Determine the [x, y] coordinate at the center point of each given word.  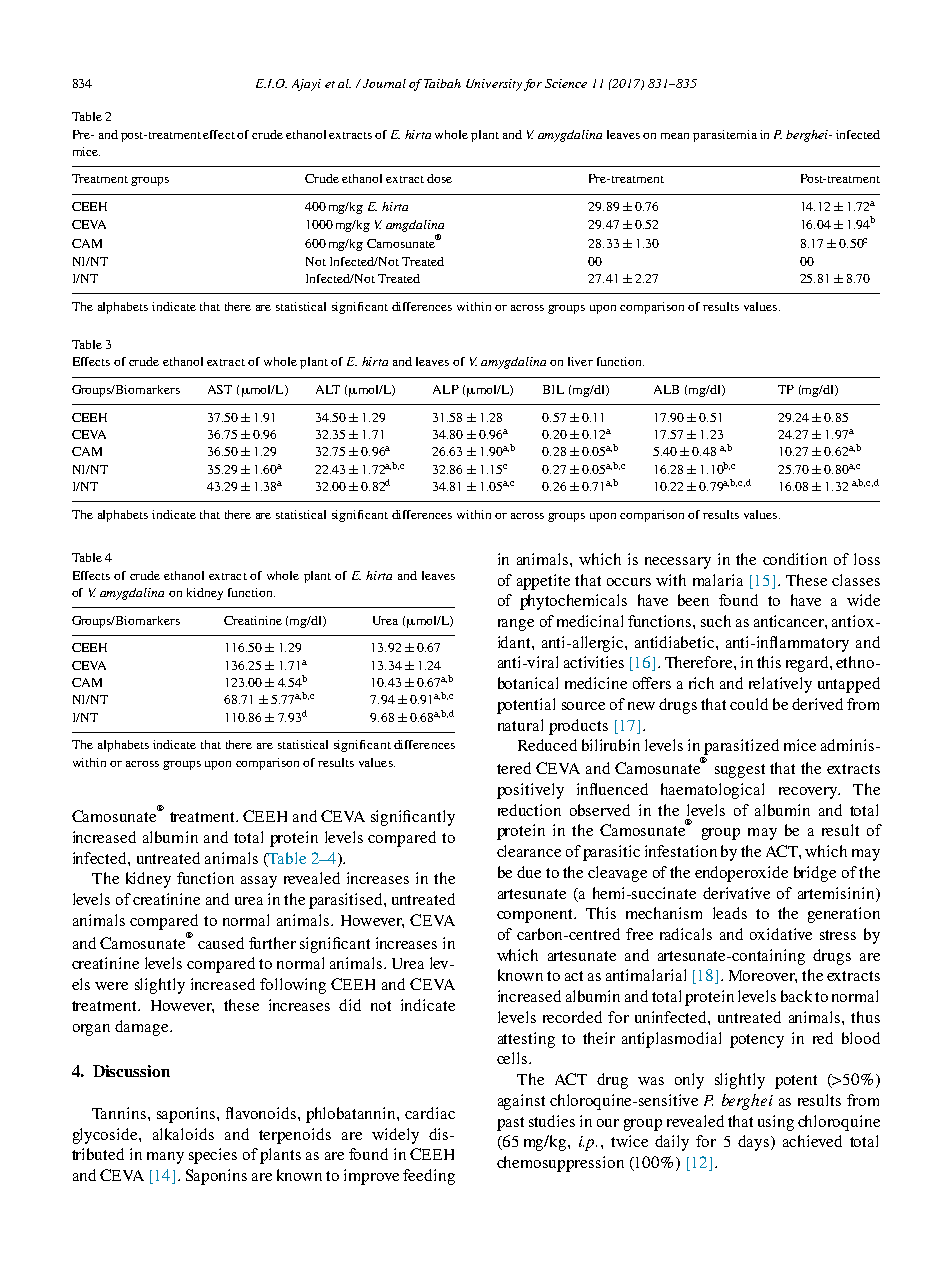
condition [795, 559]
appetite [543, 582]
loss [867, 559]
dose [439, 178]
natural [520, 725]
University [494, 85]
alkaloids [183, 1134]
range [516, 625]
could [749, 704]
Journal [383, 83]
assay [259, 882]
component [536, 916]
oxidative [781, 934]
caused [221, 943]
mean [675, 136]
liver [580, 361]
